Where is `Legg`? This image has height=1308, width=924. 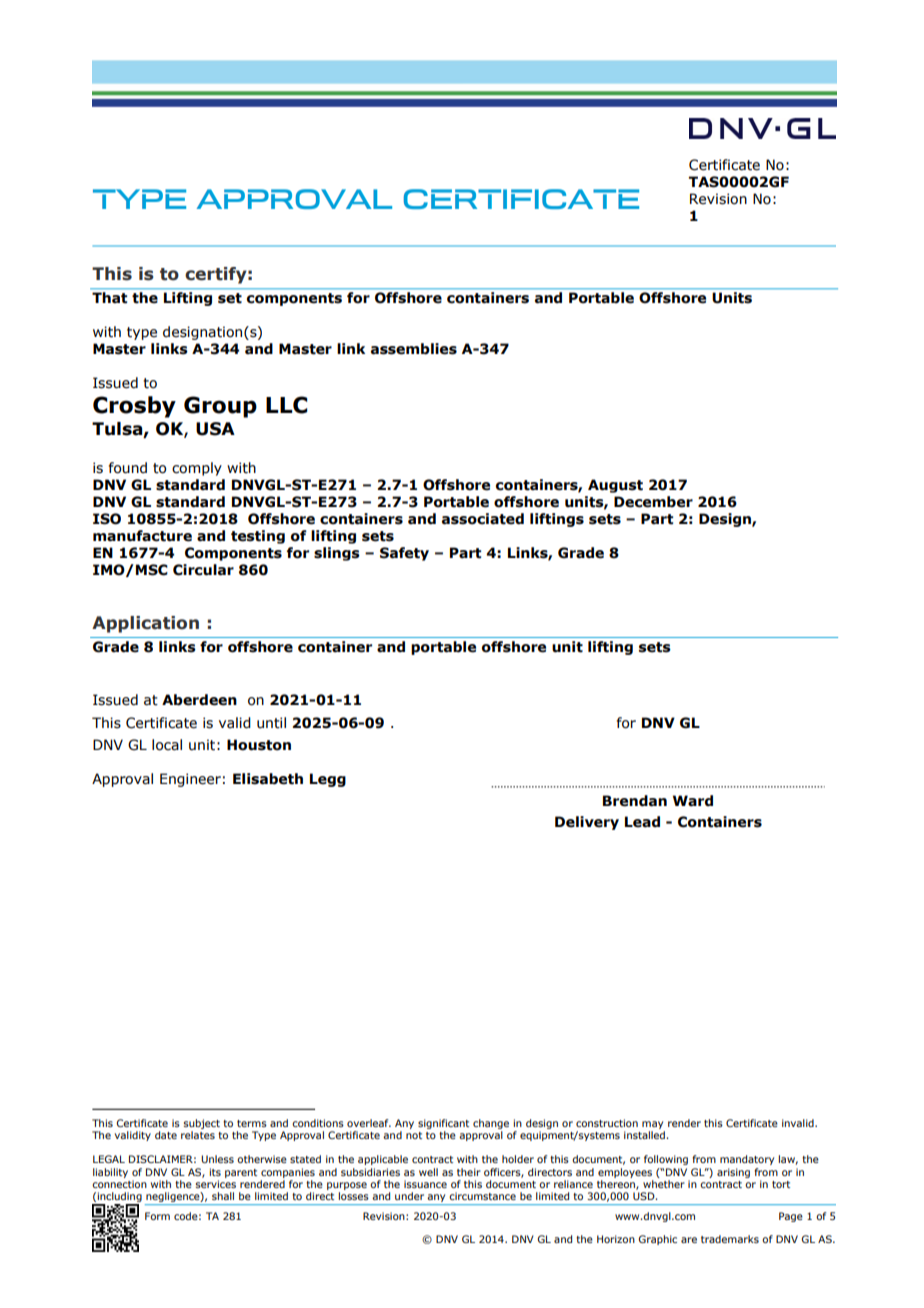
Legg is located at coordinates (328, 780).
